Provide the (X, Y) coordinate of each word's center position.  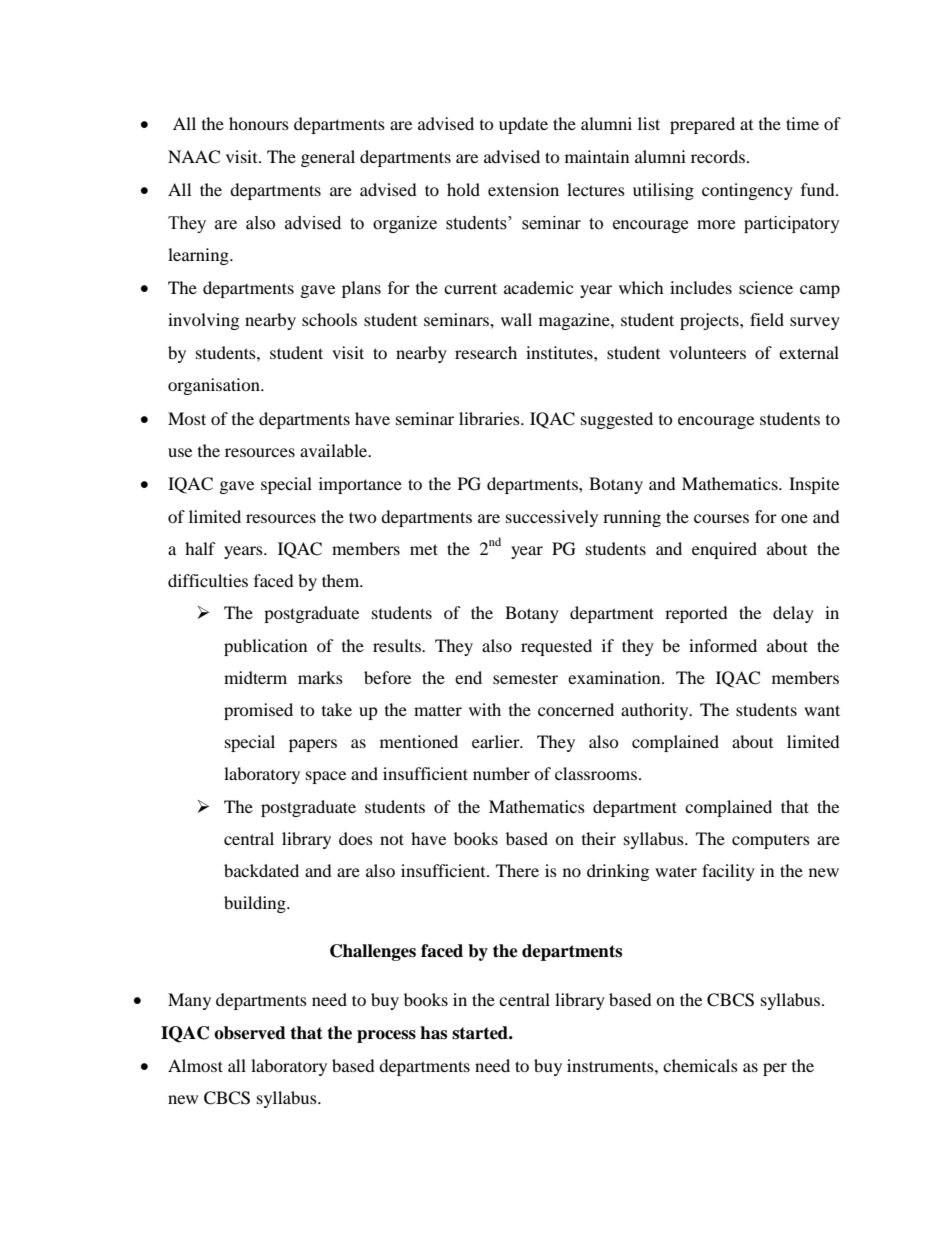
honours (259, 123)
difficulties (208, 580)
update (523, 125)
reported (696, 614)
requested (556, 647)
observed (250, 1033)
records (718, 156)
